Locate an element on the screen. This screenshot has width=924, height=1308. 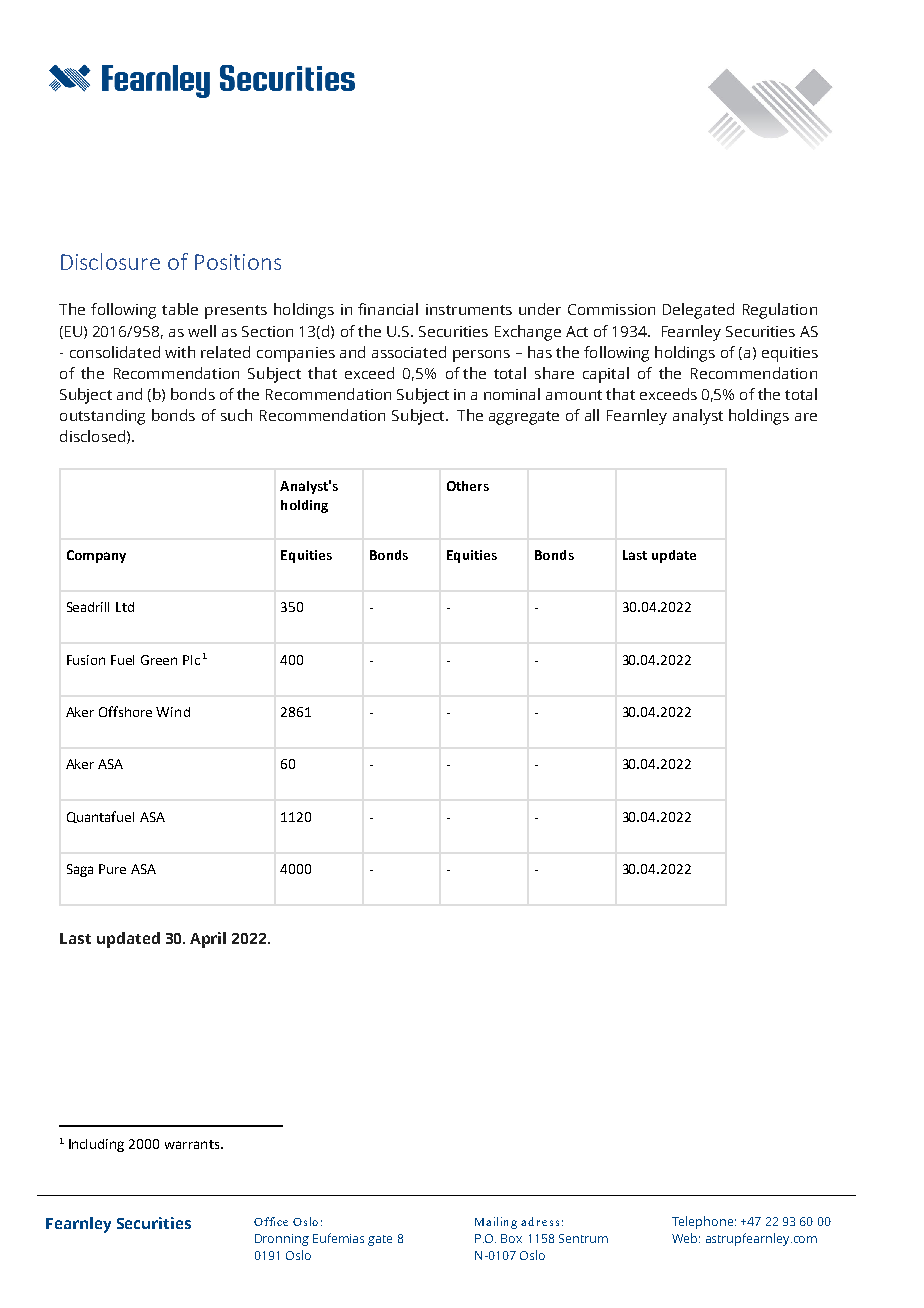
Green is located at coordinates (159, 660).
